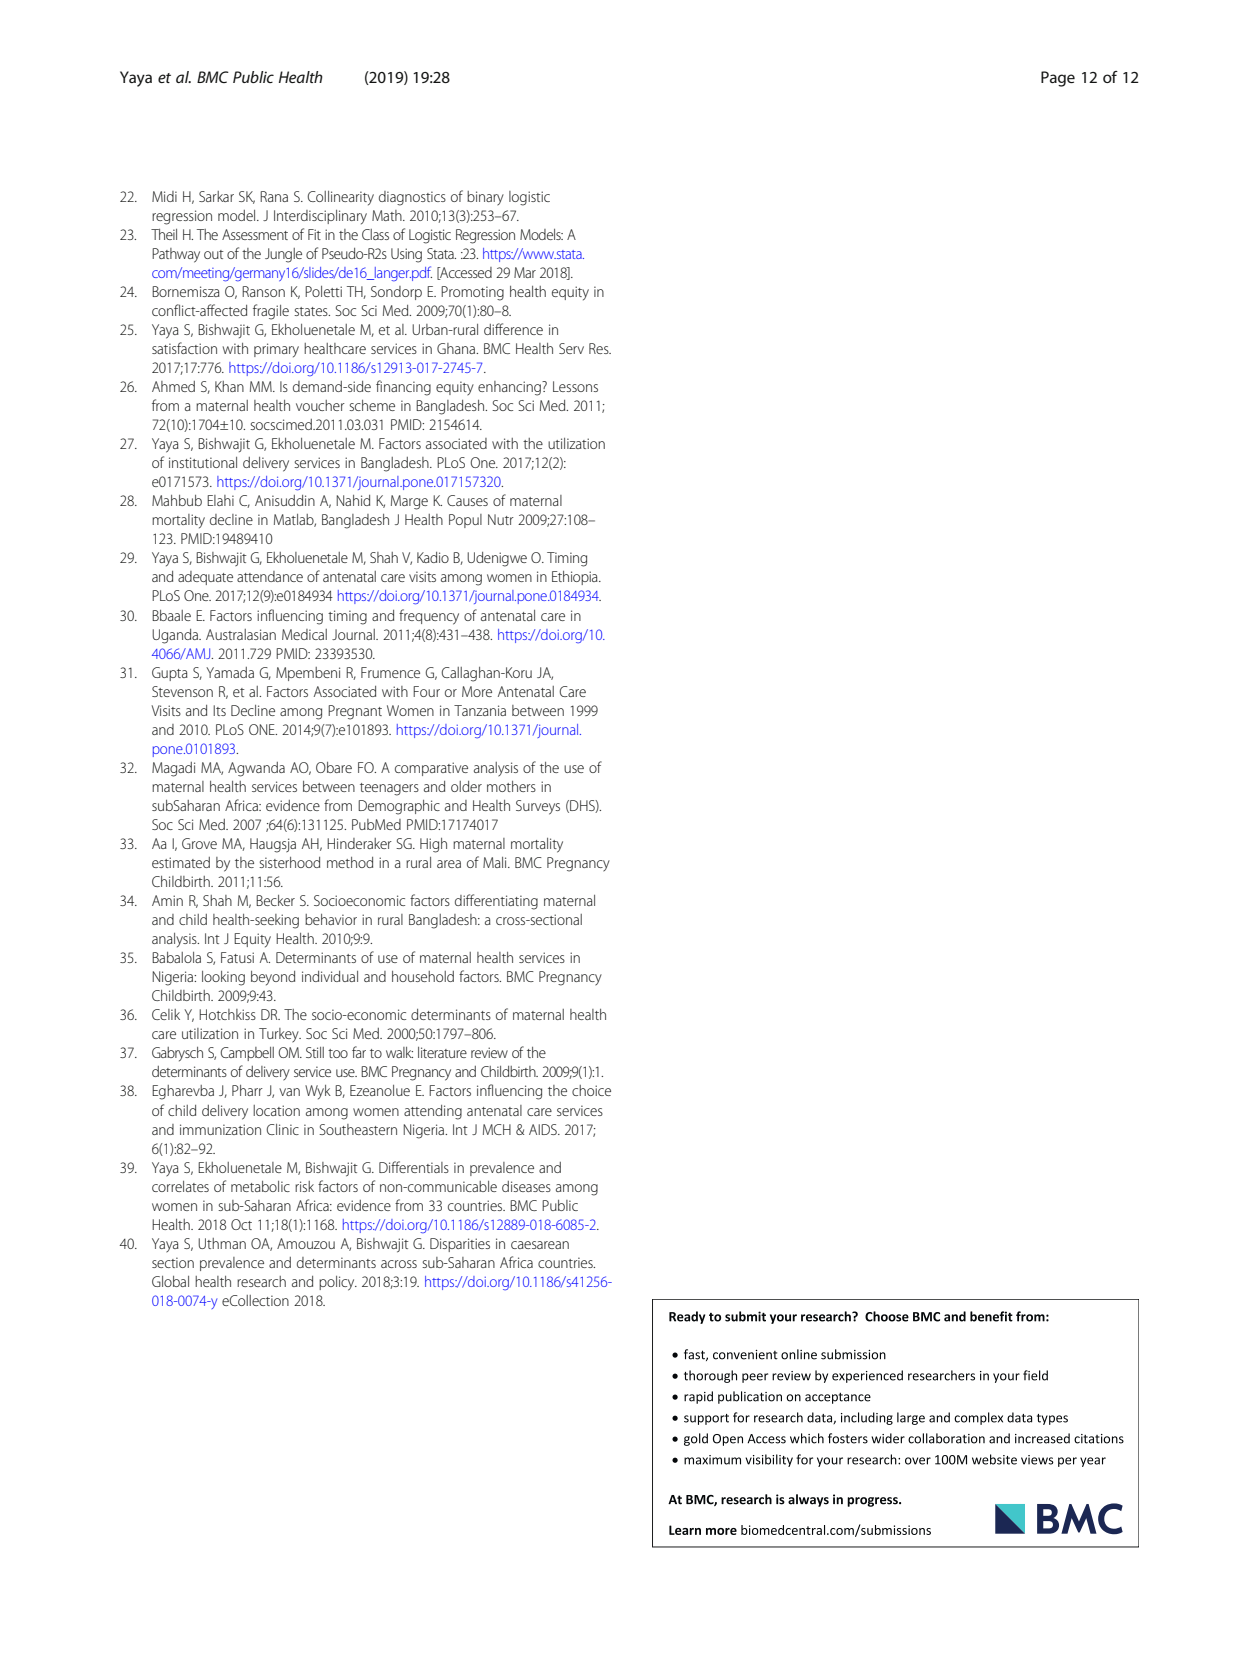 The width and height of the screenshot is (1259, 1673). I want to click on diseases, so click(526, 1186).
